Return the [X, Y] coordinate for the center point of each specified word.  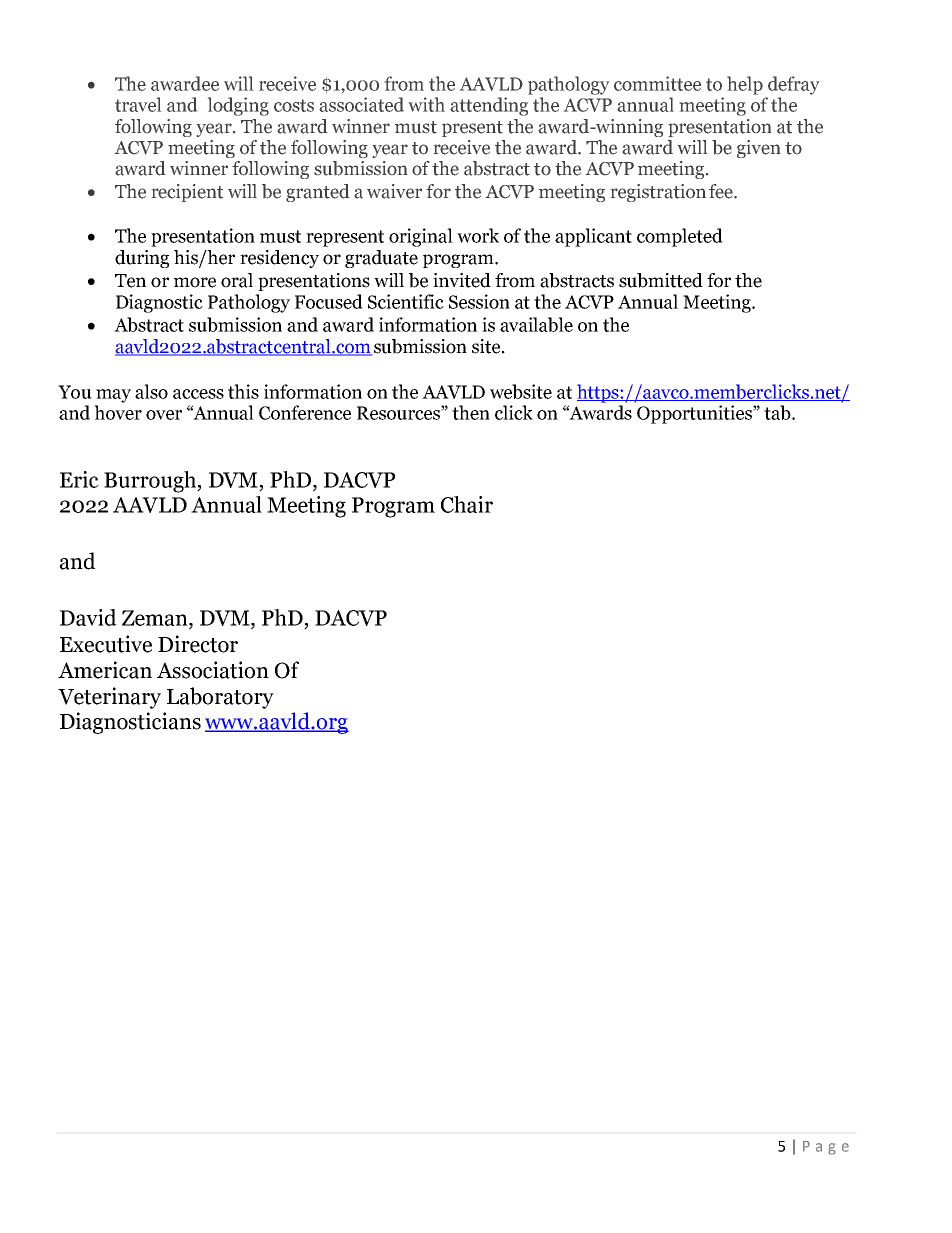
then [471, 412]
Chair [467, 504]
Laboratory [220, 698]
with [426, 104]
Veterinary [109, 698]
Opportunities [695, 414]
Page [826, 1148]
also [151, 391]
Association [213, 670]
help [745, 85]
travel [138, 104]
